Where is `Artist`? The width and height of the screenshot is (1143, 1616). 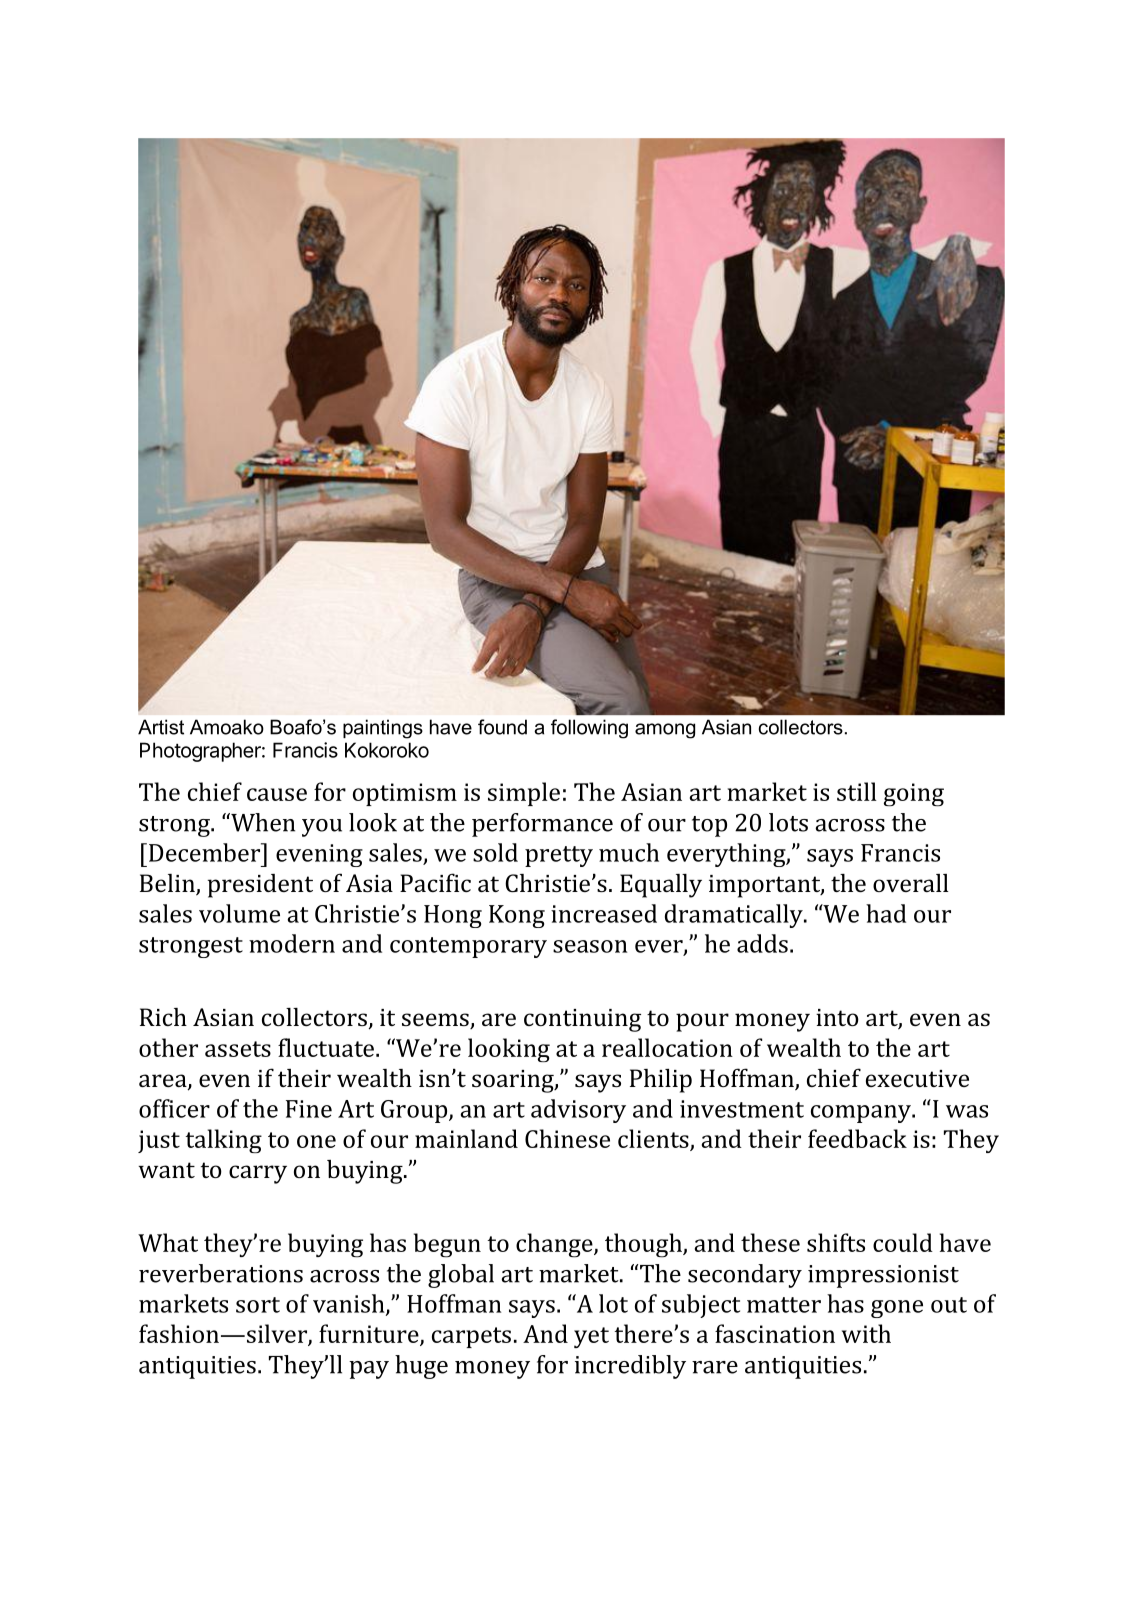 Artist is located at coordinates (161, 727).
